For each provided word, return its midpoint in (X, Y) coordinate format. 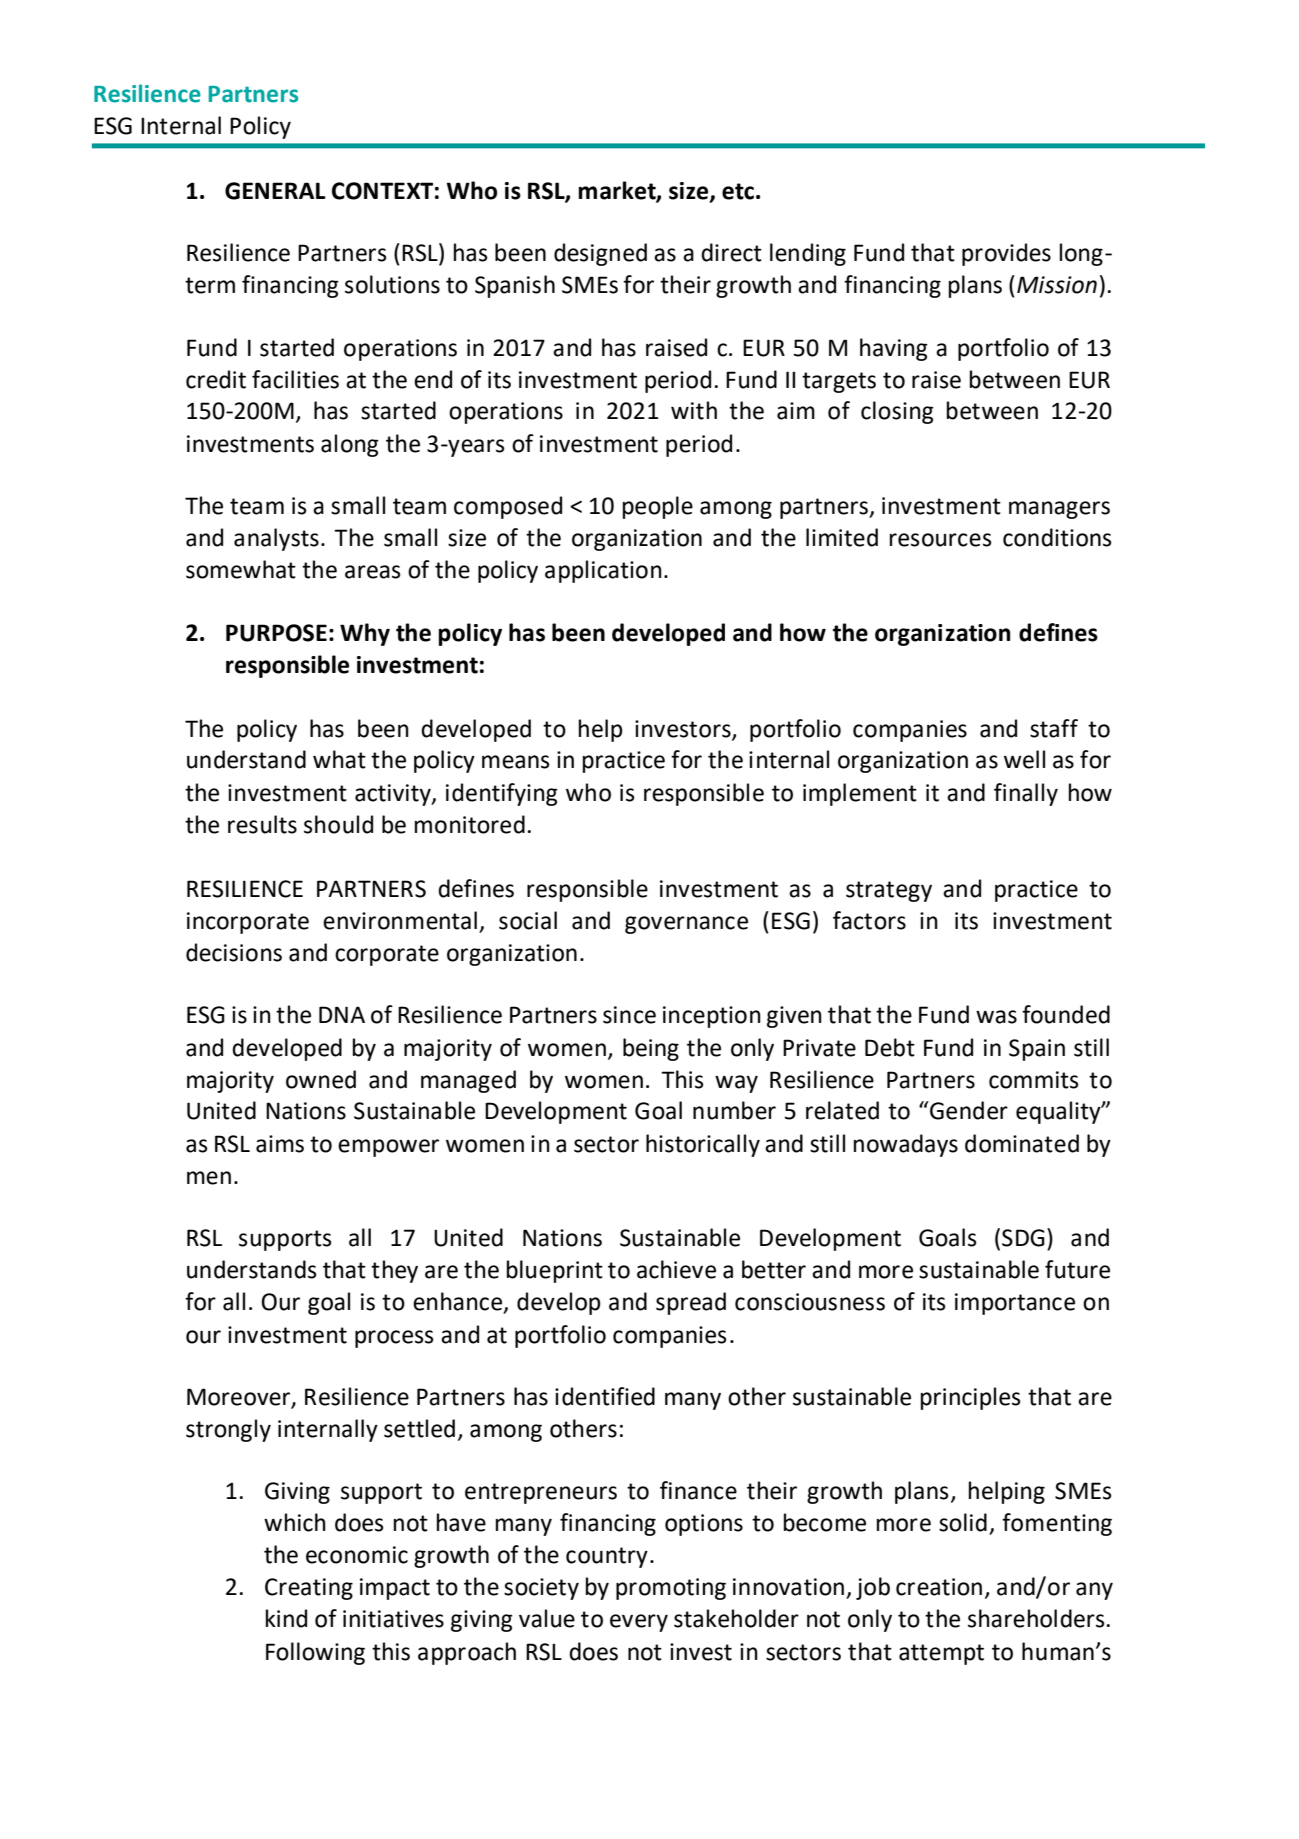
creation (939, 1587)
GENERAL (275, 191)
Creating (309, 1589)
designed (600, 254)
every (639, 1623)
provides (1006, 254)
